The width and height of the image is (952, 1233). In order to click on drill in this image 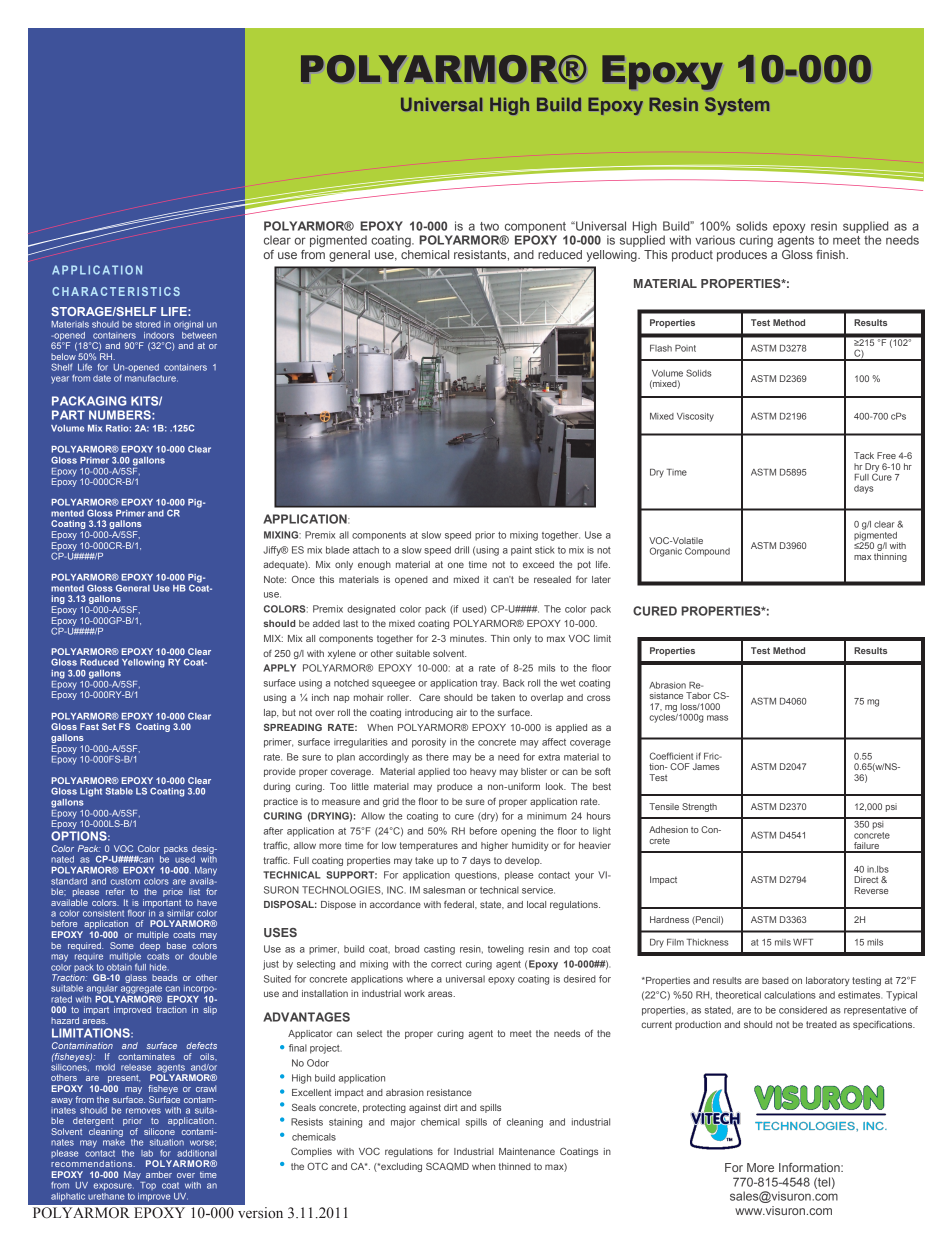, I will do `click(461, 550)`.
